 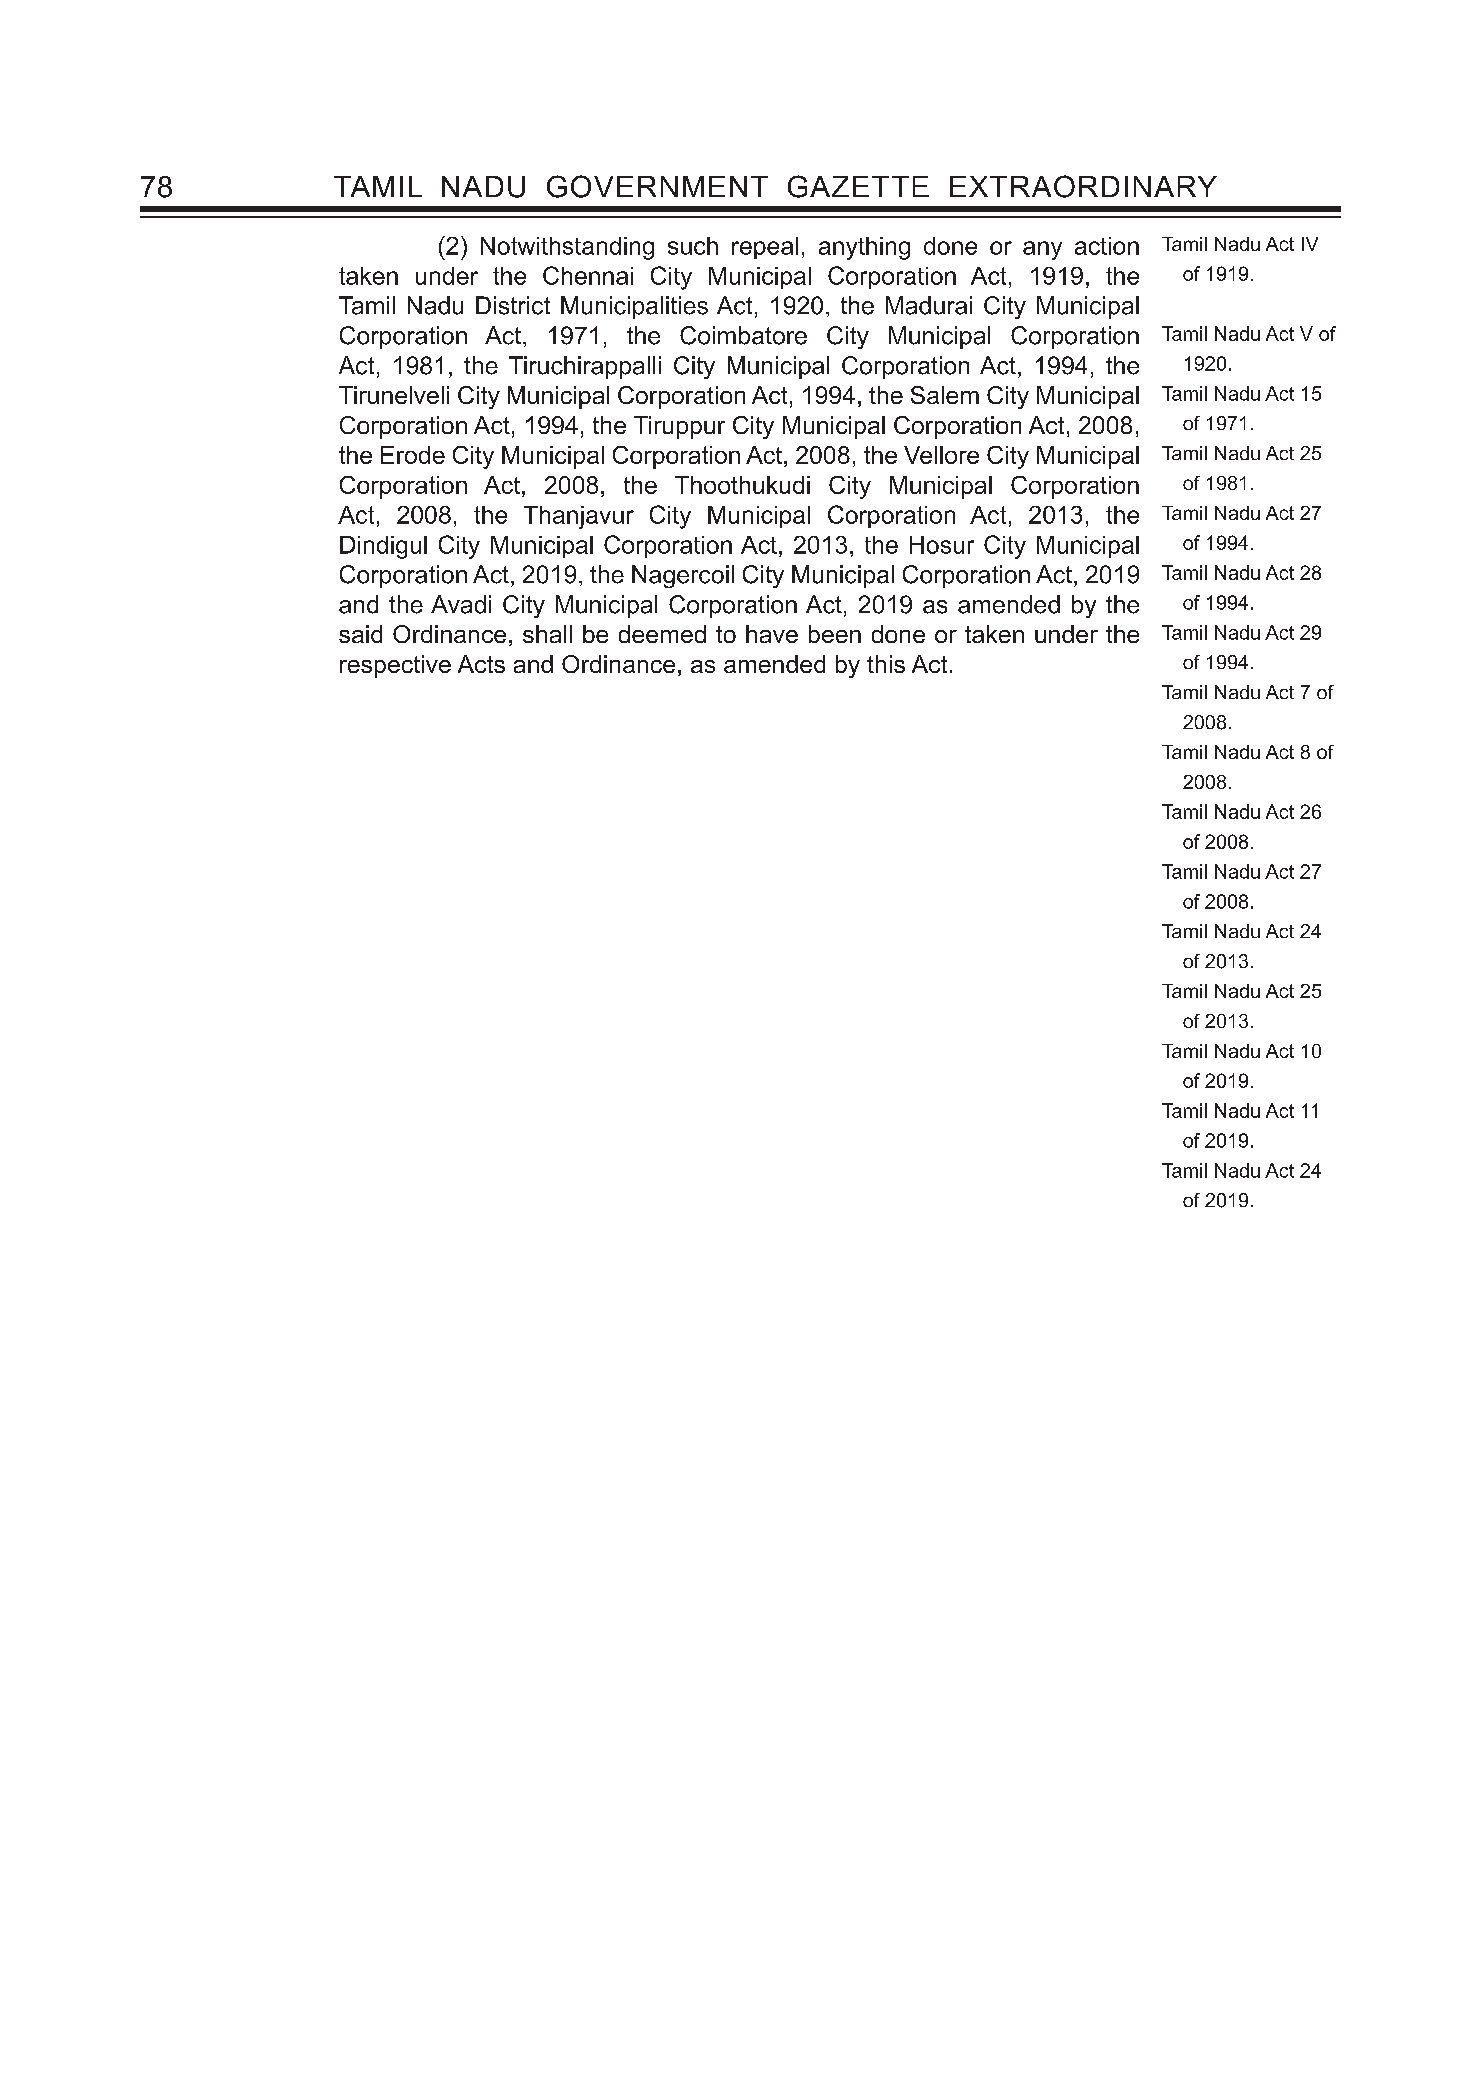 What do you see at coordinates (579, 517) in the page?
I see `Thanjavur` at bounding box center [579, 517].
